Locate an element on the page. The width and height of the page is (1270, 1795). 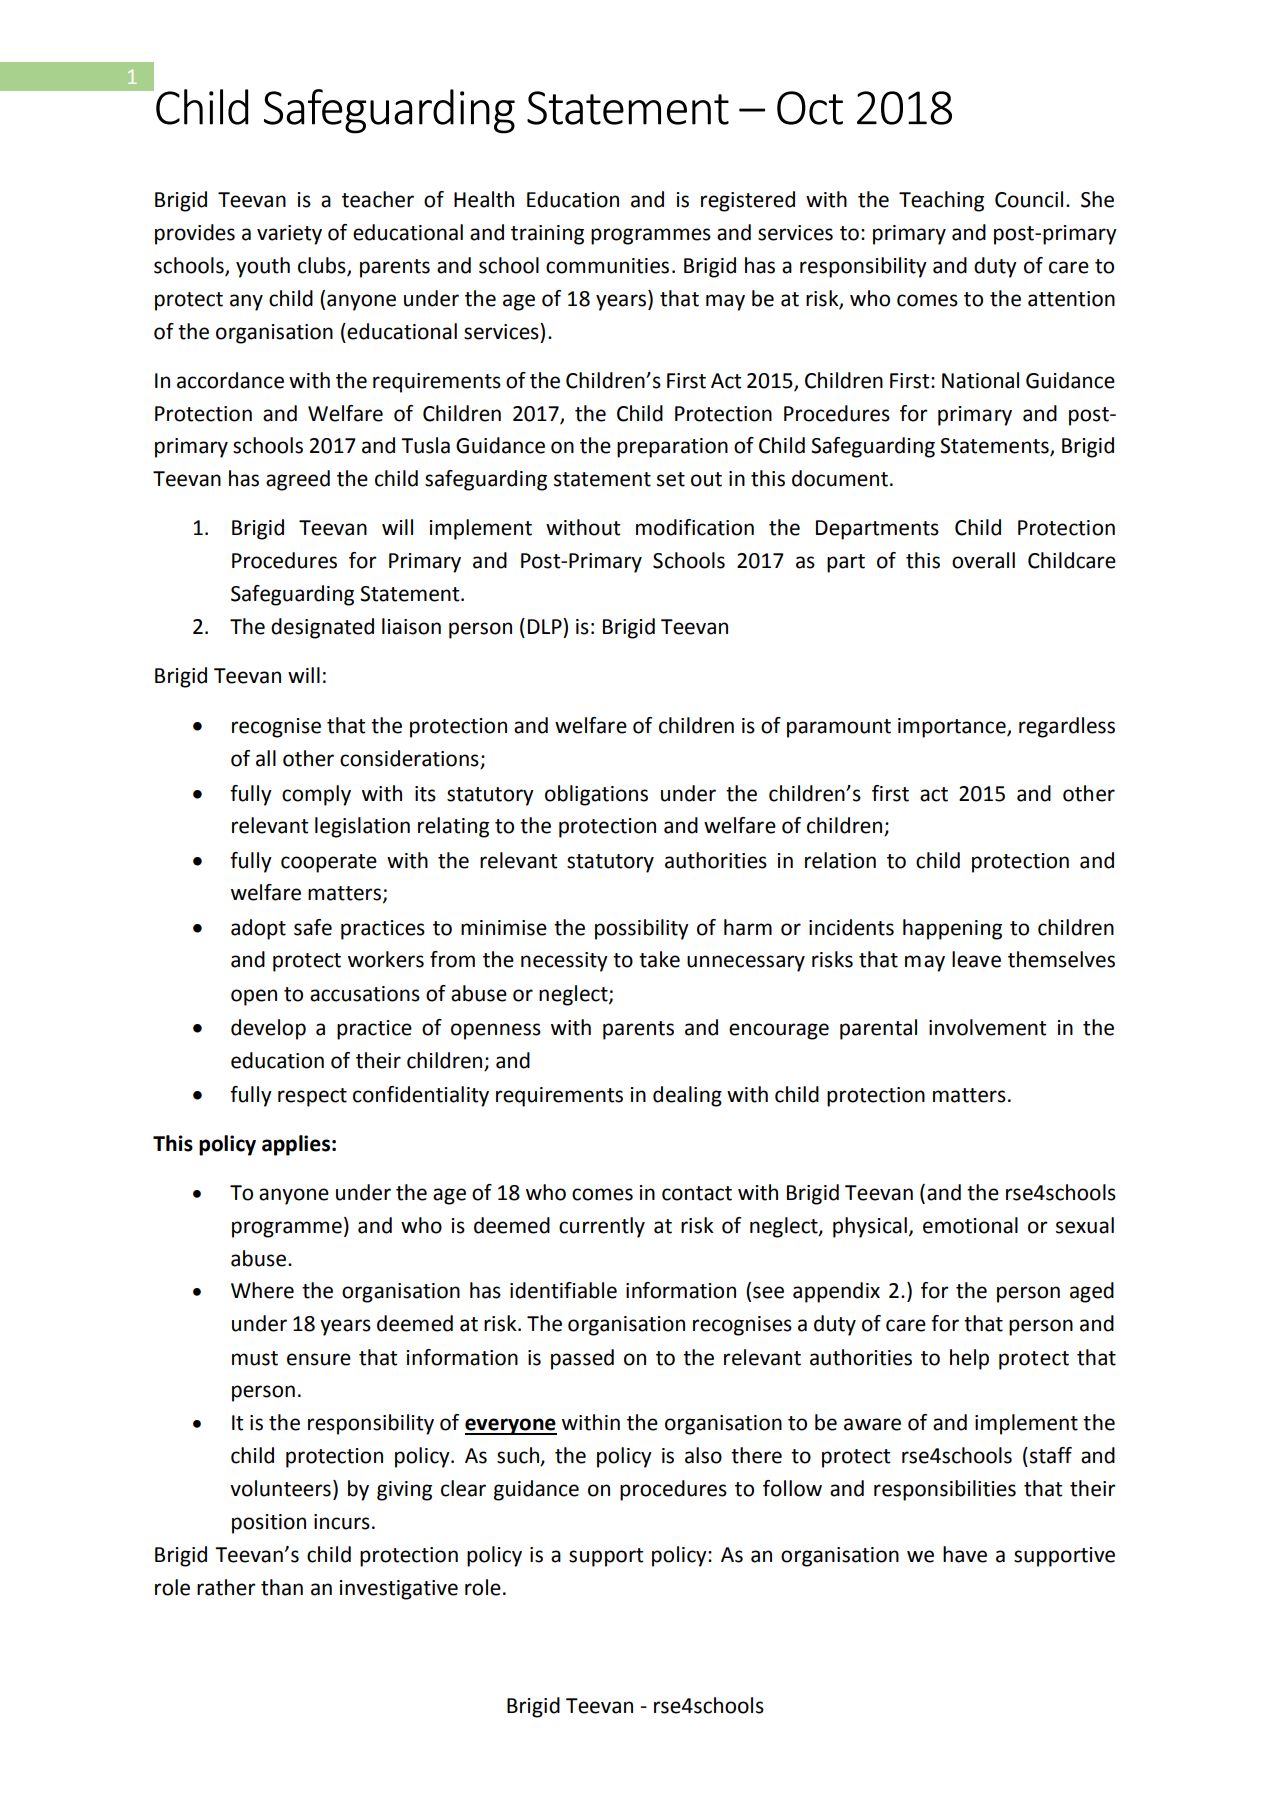
respect is located at coordinates (312, 1097).
